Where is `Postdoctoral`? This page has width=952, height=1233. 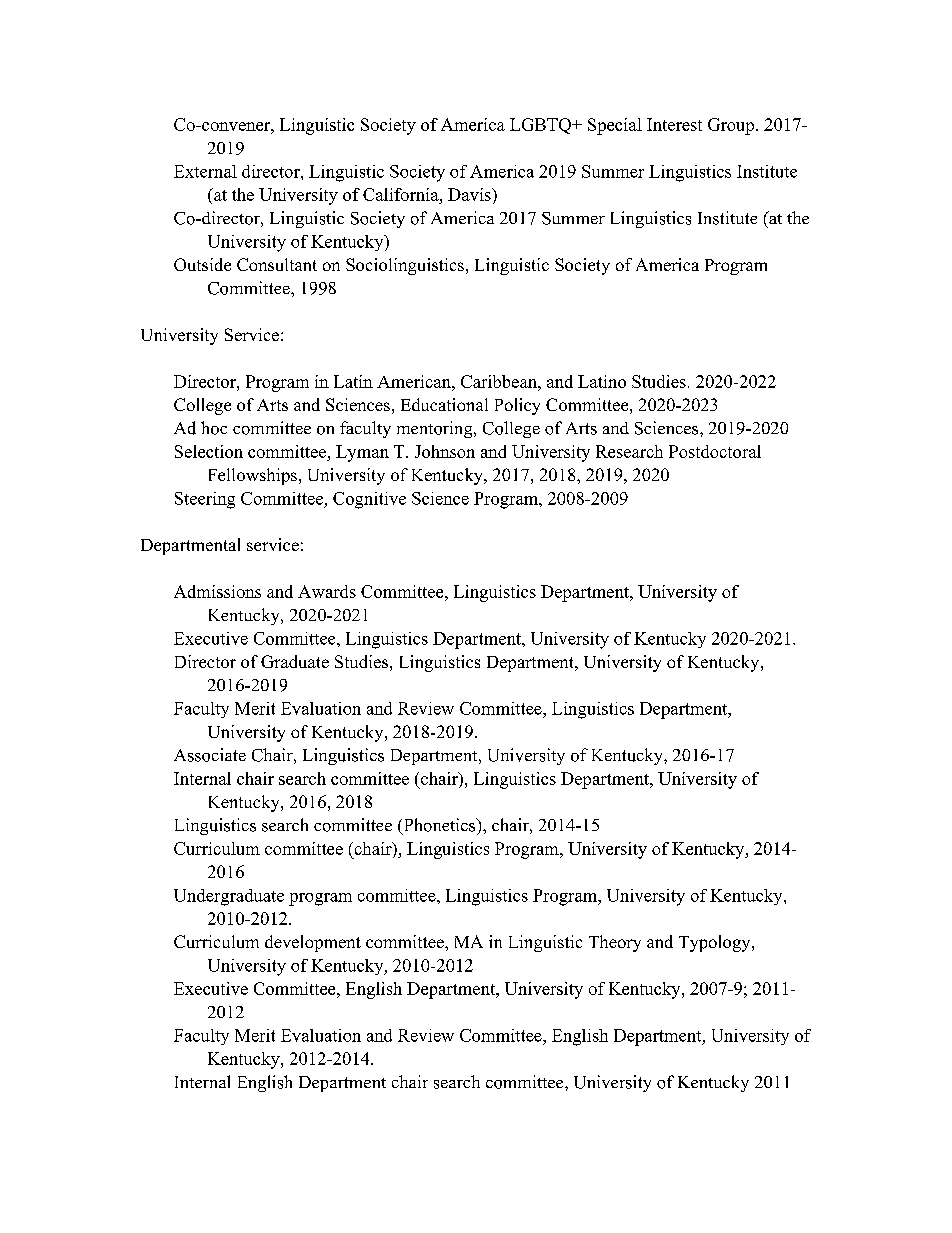 Postdoctoral is located at coordinates (715, 451).
